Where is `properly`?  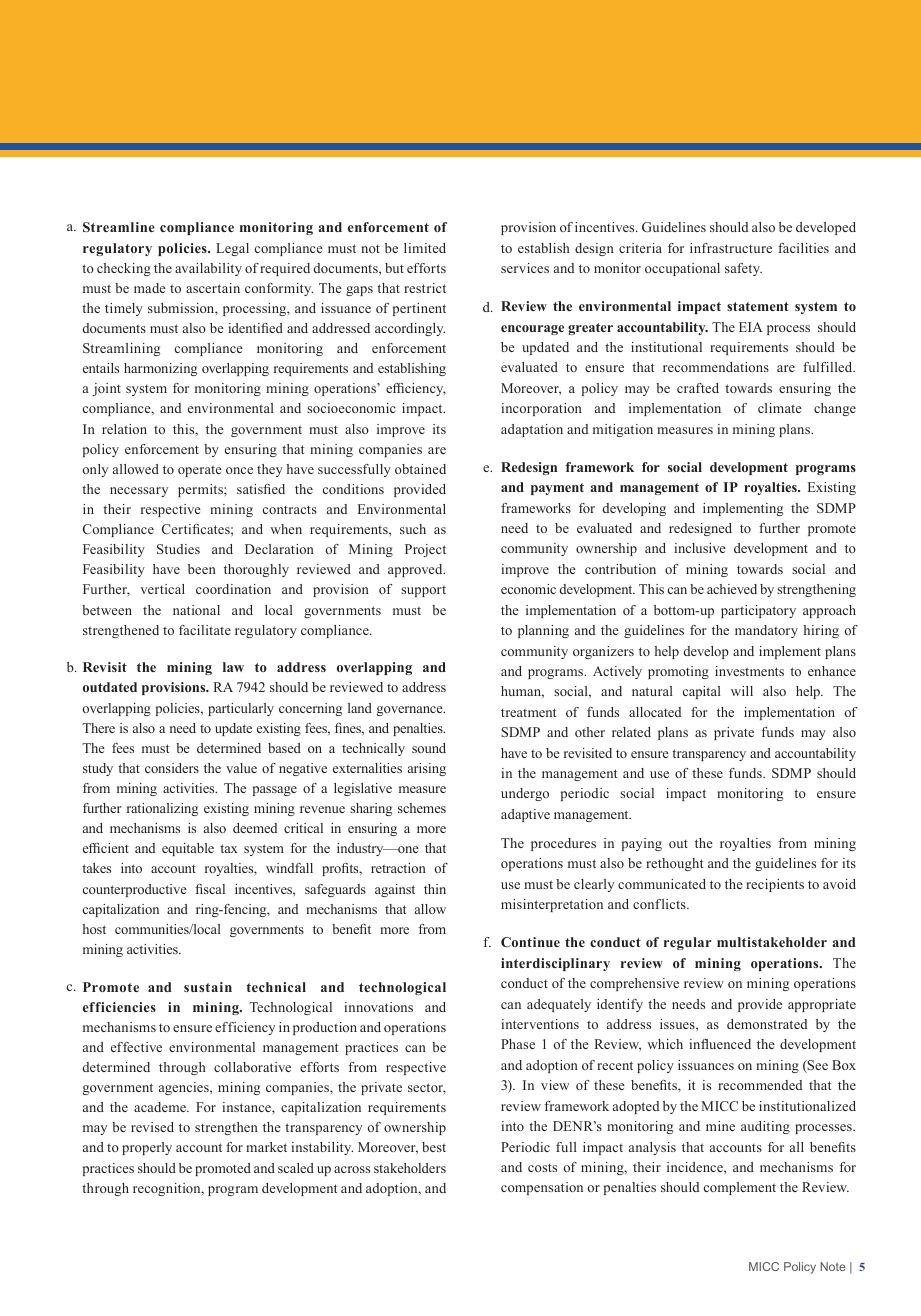
properly is located at coordinates (147, 1148).
